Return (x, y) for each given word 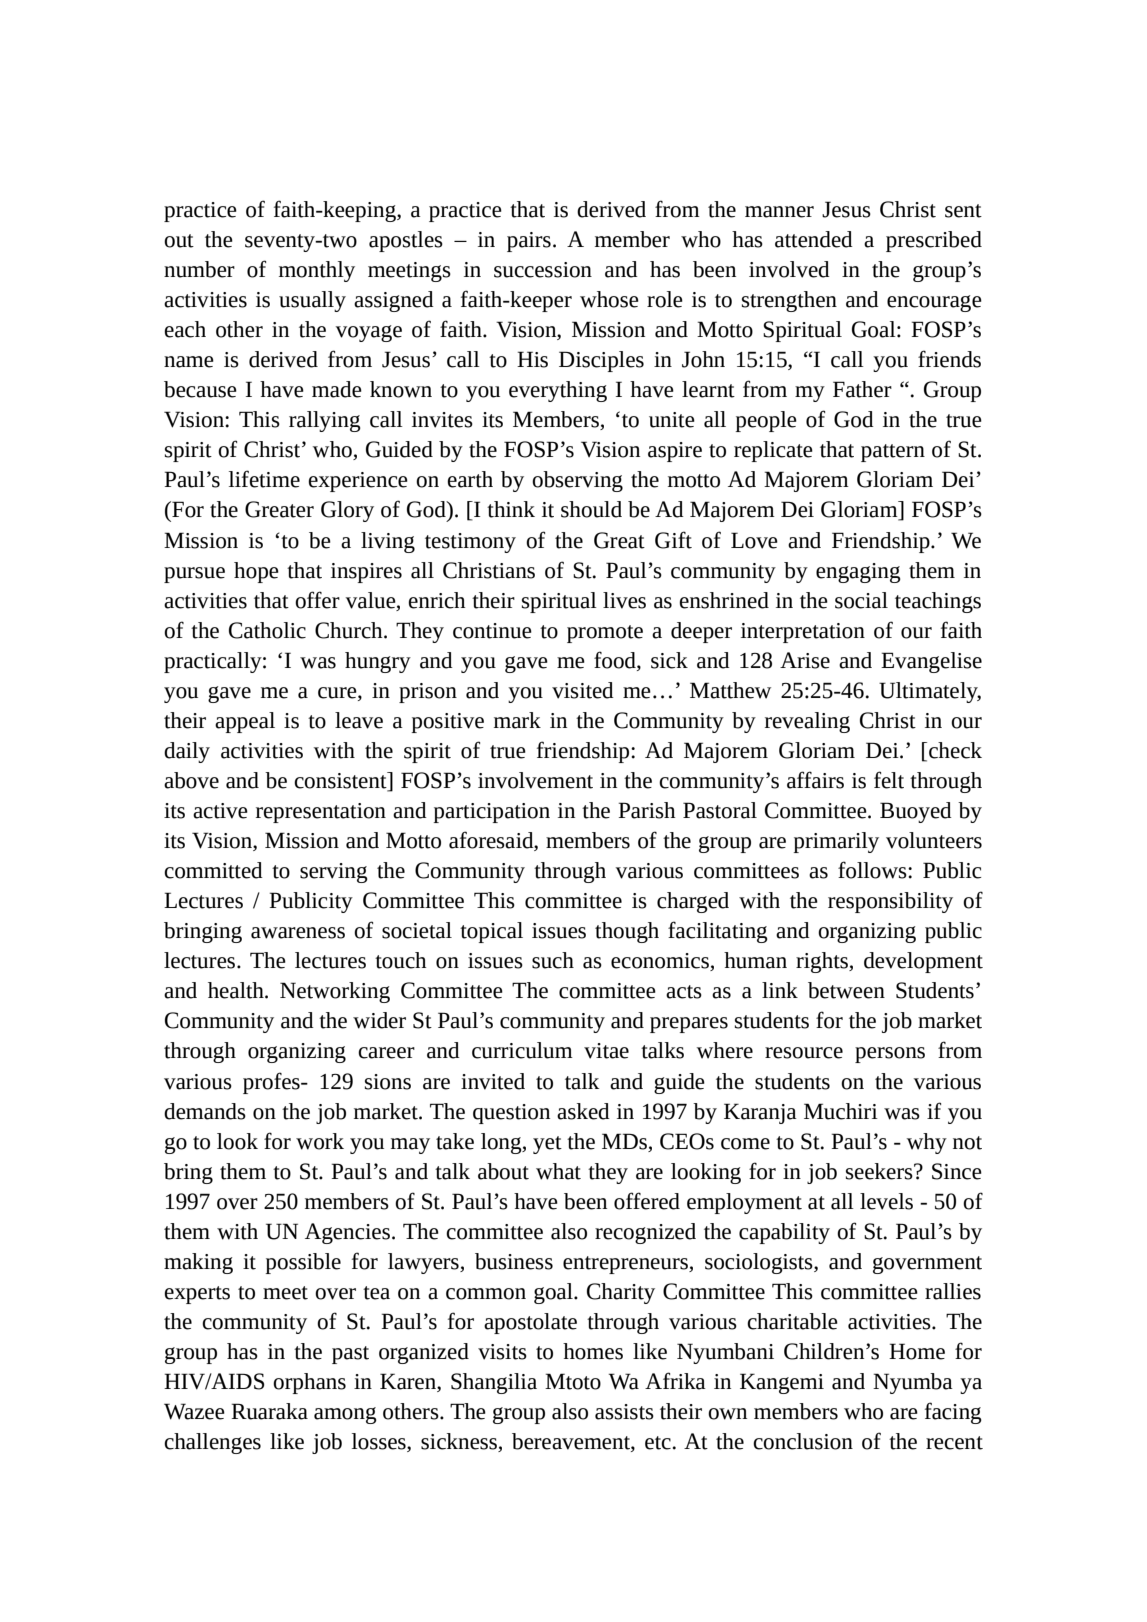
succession (543, 270)
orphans (309, 1383)
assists (624, 1412)
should (591, 509)
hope (256, 572)
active (220, 811)
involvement (535, 780)
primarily (836, 842)
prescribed (934, 241)
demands (205, 1111)
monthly (317, 271)
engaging (858, 573)
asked (583, 1111)
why (927, 1143)
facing (953, 1413)
